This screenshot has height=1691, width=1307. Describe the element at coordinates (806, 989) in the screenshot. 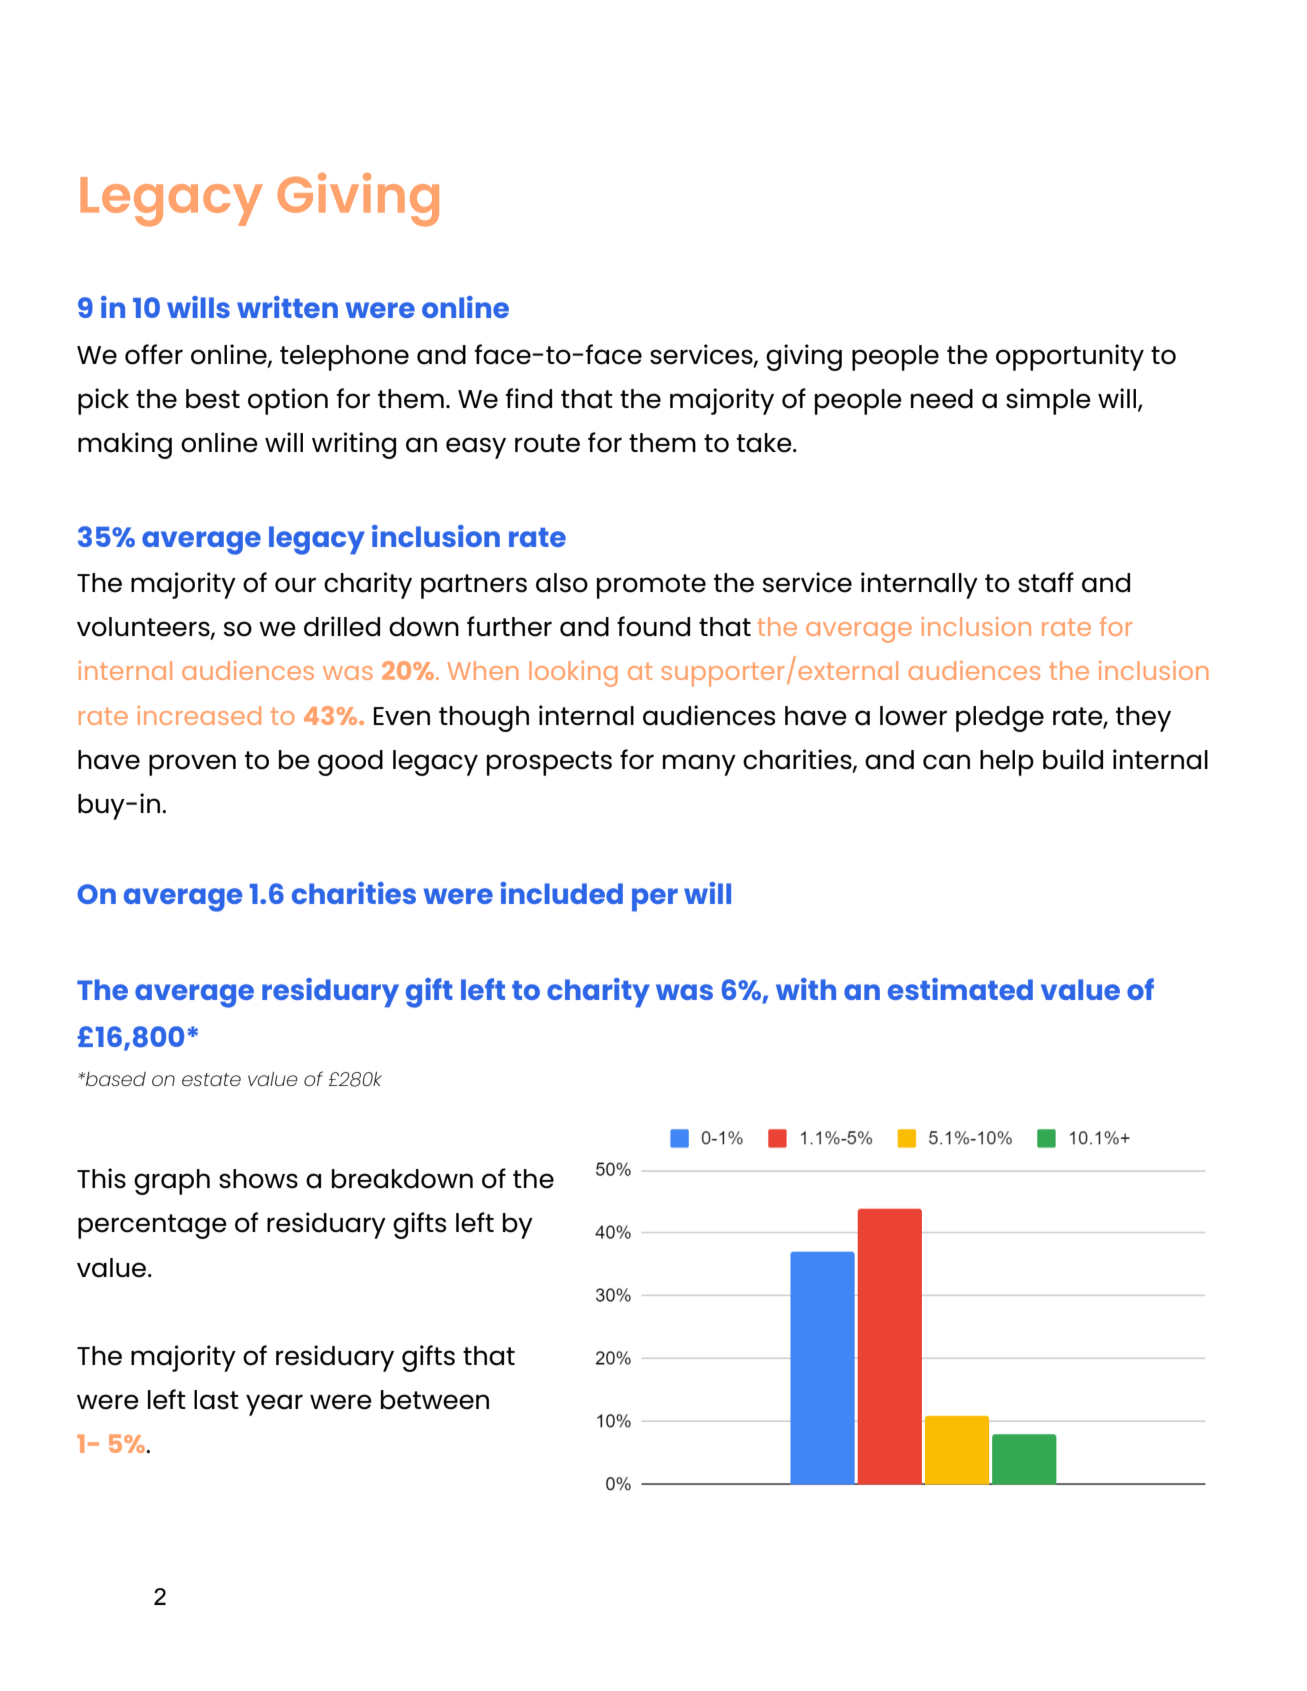

I see `with` at that location.
